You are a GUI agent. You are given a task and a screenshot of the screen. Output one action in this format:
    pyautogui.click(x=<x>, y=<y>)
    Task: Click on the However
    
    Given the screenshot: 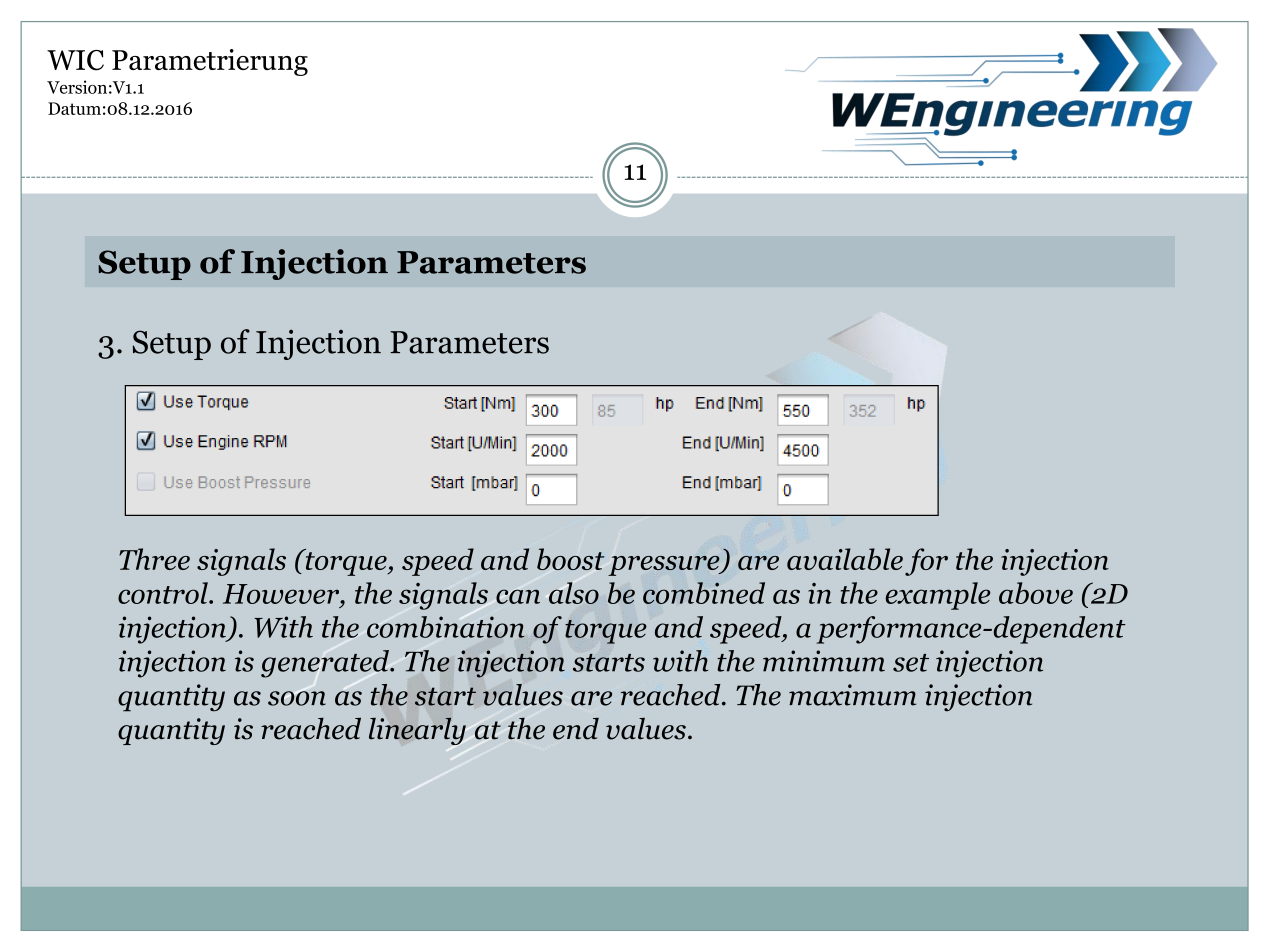 What is the action you would take?
    pyautogui.click(x=282, y=594)
